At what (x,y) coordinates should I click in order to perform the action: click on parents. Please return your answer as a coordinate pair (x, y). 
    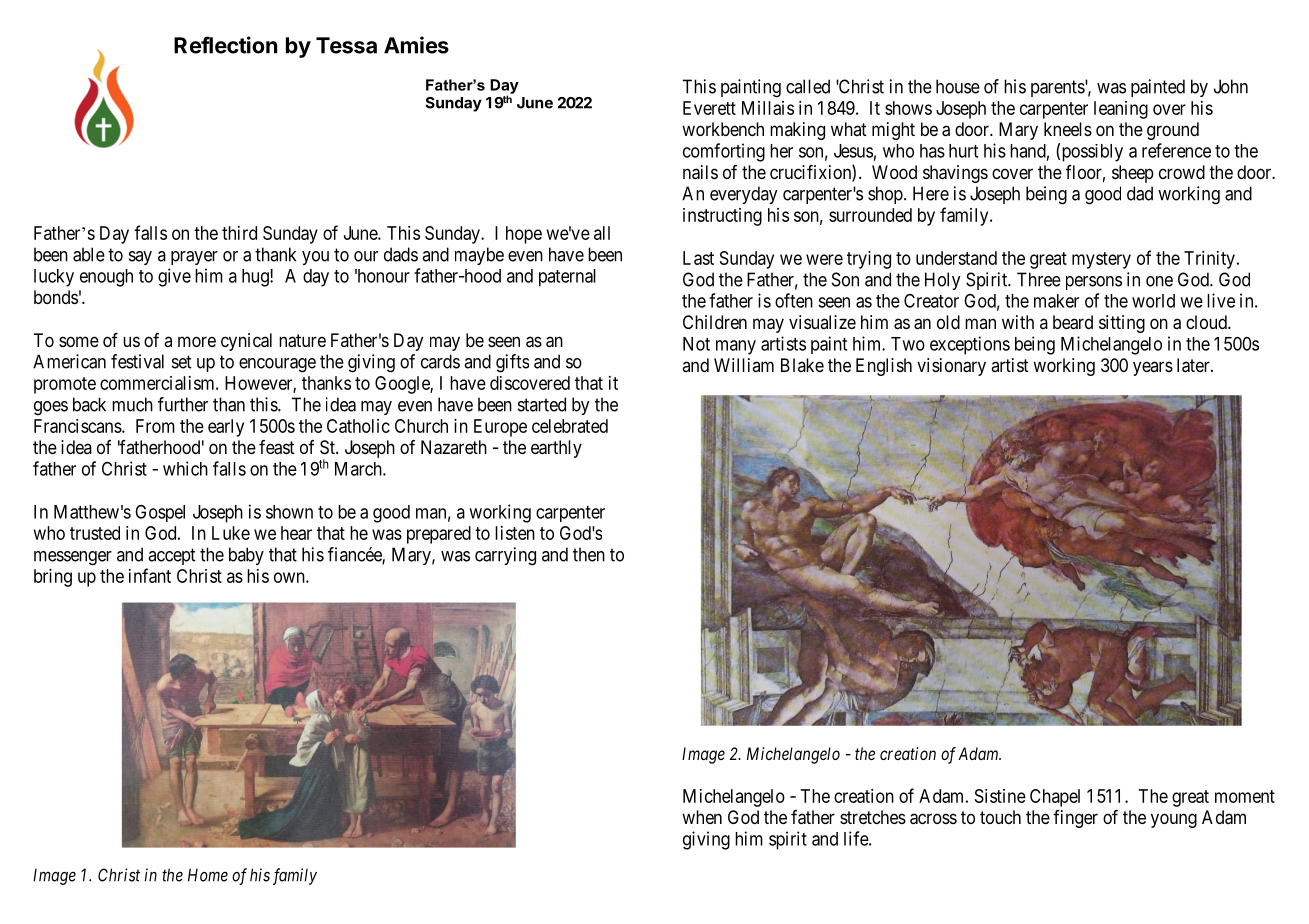
    Looking at the image, I should click on (1058, 88).
